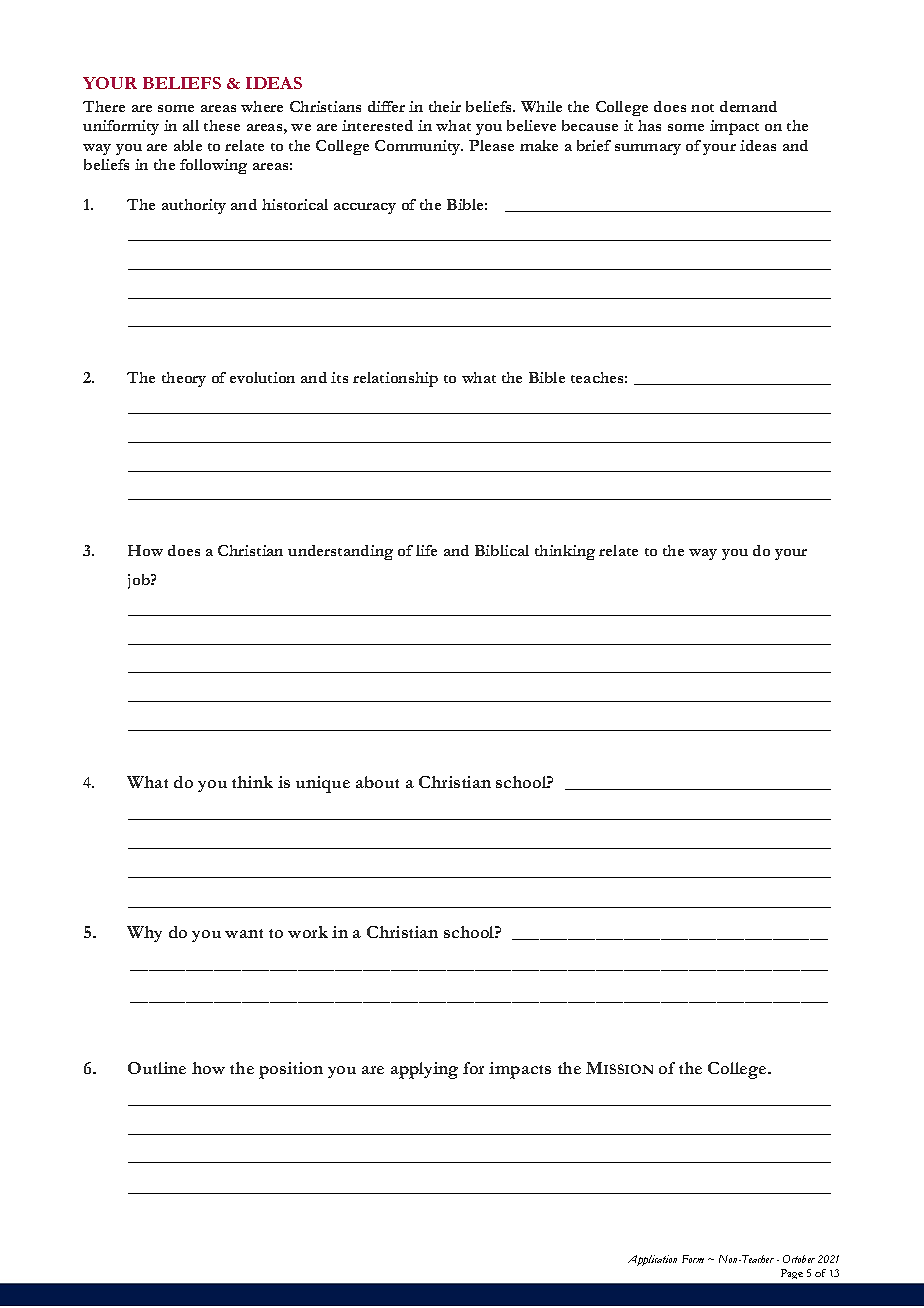 The image size is (924, 1308). Describe the element at coordinates (188, 145) in the document. I see `able` at that location.
